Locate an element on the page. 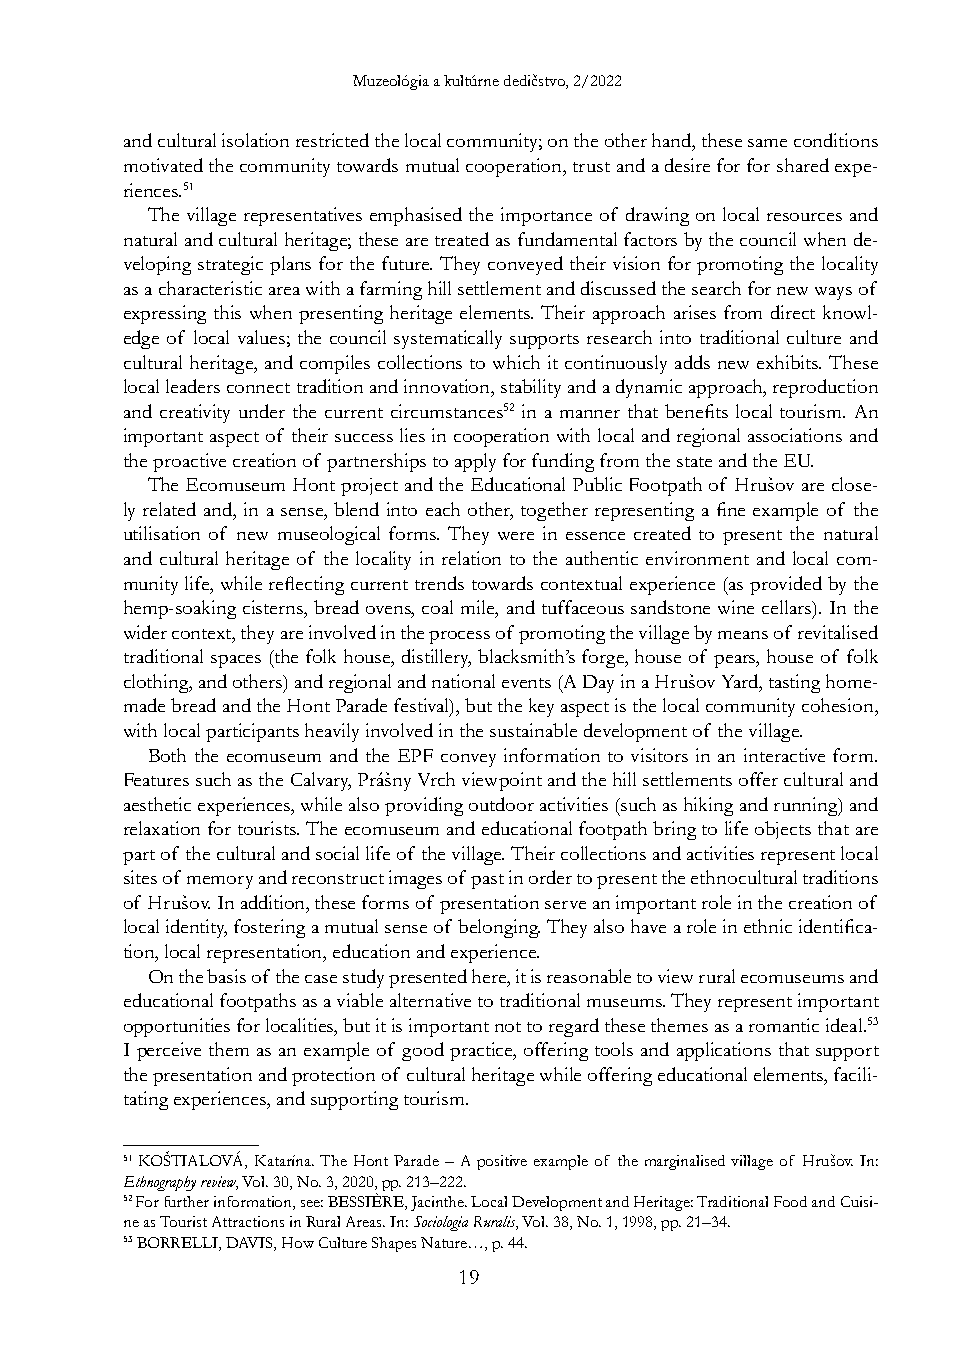 The height and width of the document is (1371, 975). past is located at coordinates (487, 881).
